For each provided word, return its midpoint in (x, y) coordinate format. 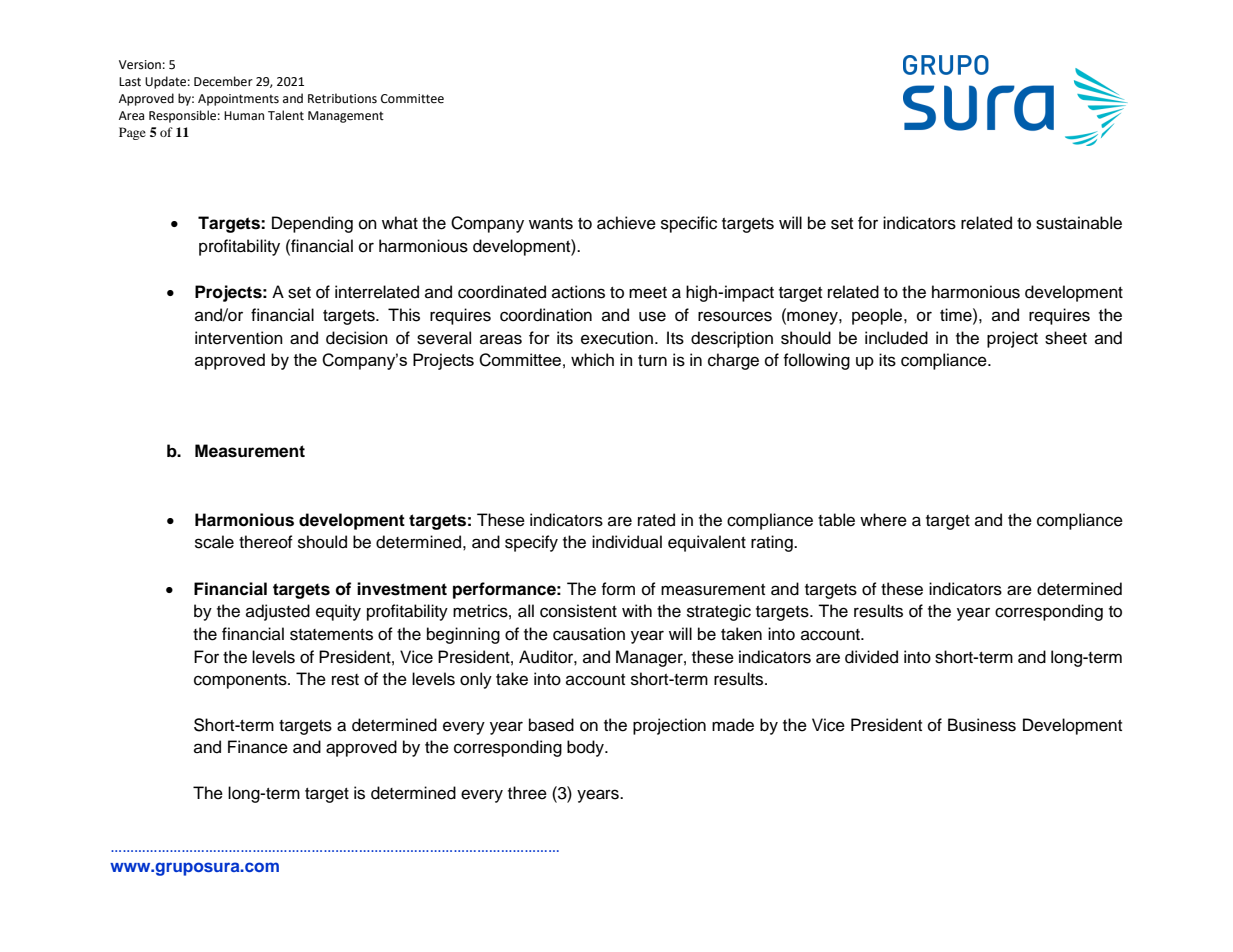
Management (346, 117)
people (878, 316)
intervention (239, 338)
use (652, 316)
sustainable (1079, 223)
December (223, 81)
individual (627, 542)
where (883, 520)
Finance (258, 747)
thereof (266, 542)
